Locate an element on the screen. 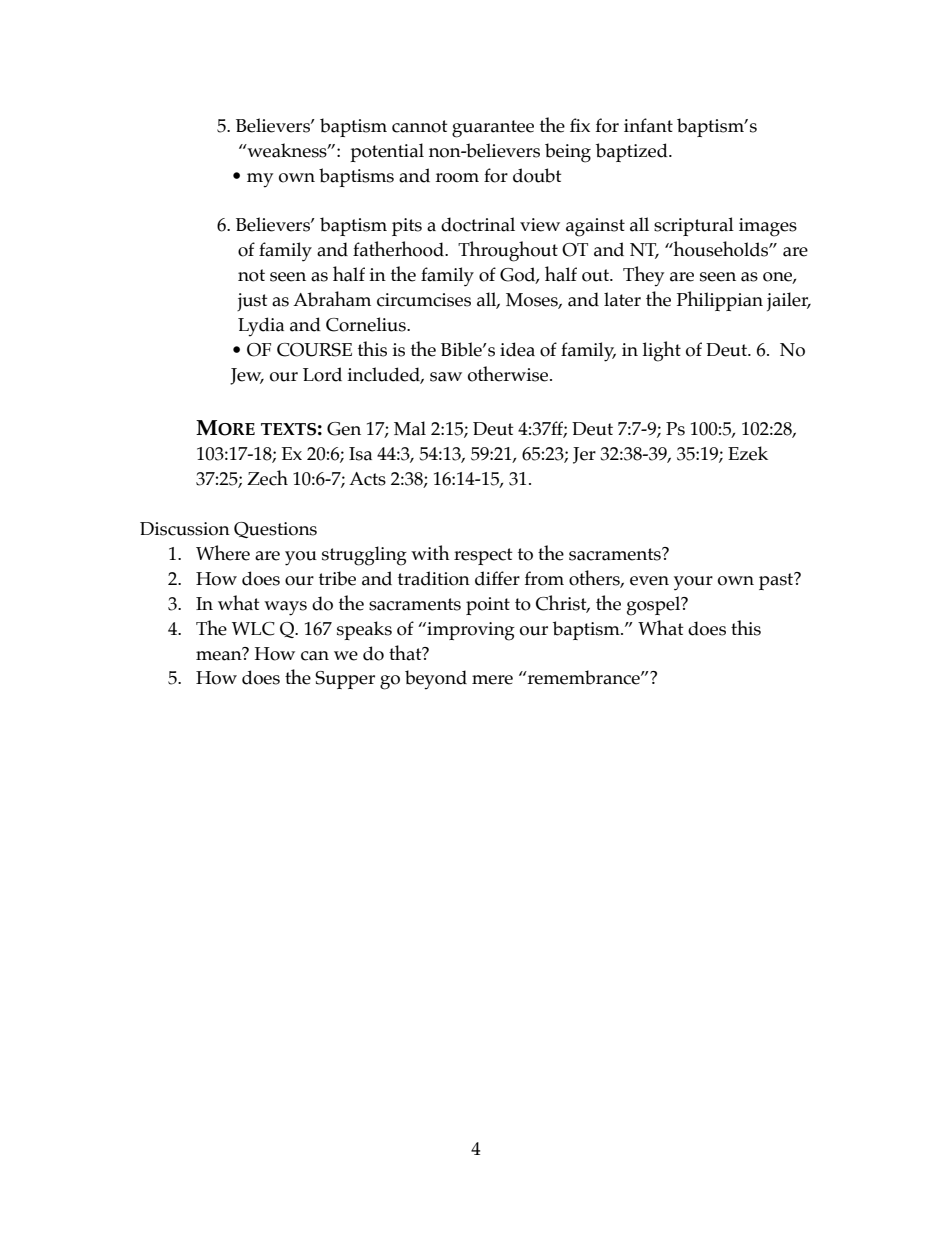 This screenshot has width=952, height=1233. gospel is located at coordinates (655, 606).
